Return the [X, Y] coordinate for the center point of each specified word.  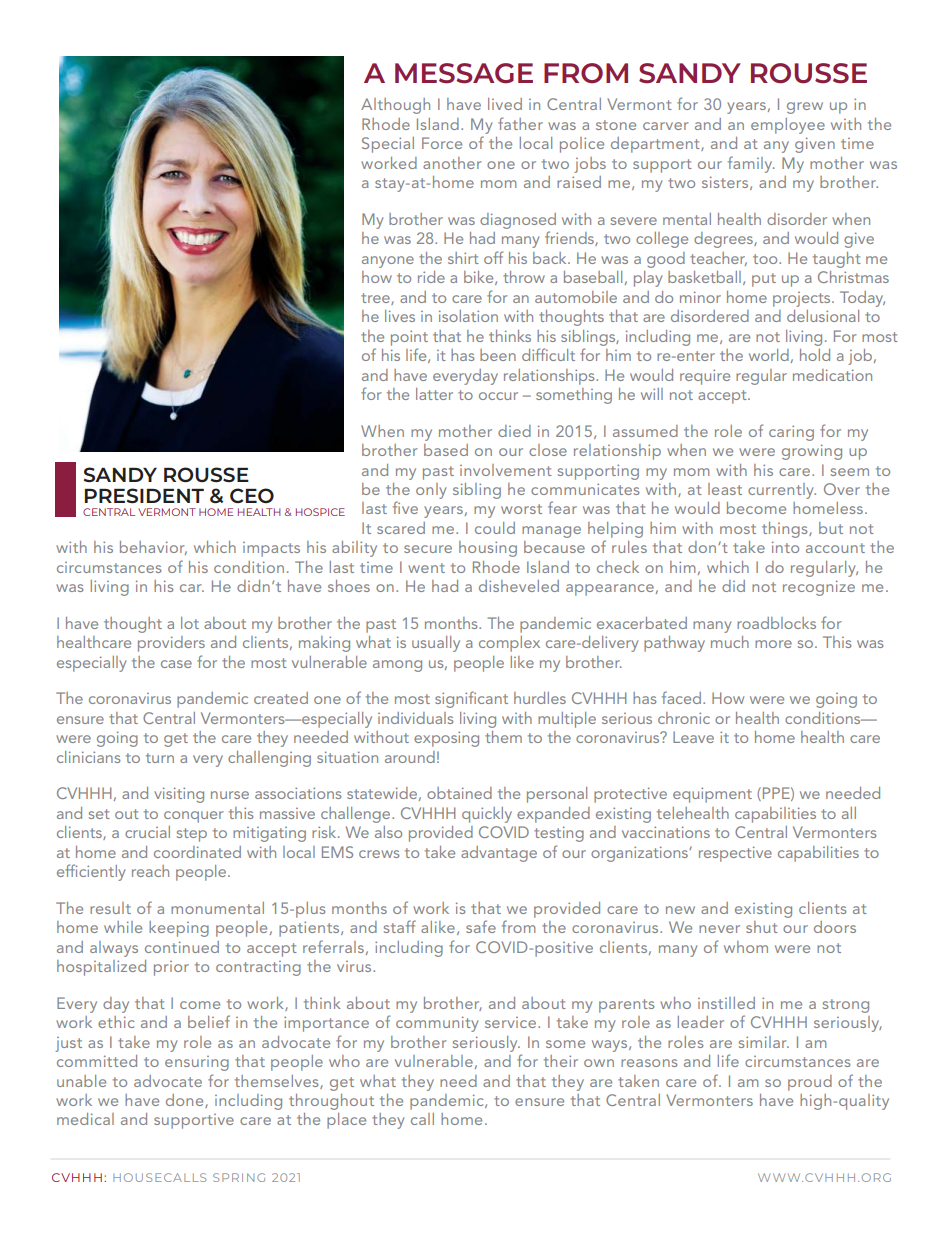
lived [505, 104]
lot [190, 623]
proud [810, 1083]
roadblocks [776, 623]
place [346, 1121]
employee [788, 126]
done [186, 1101]
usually [436, 644]
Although [395, 106]
